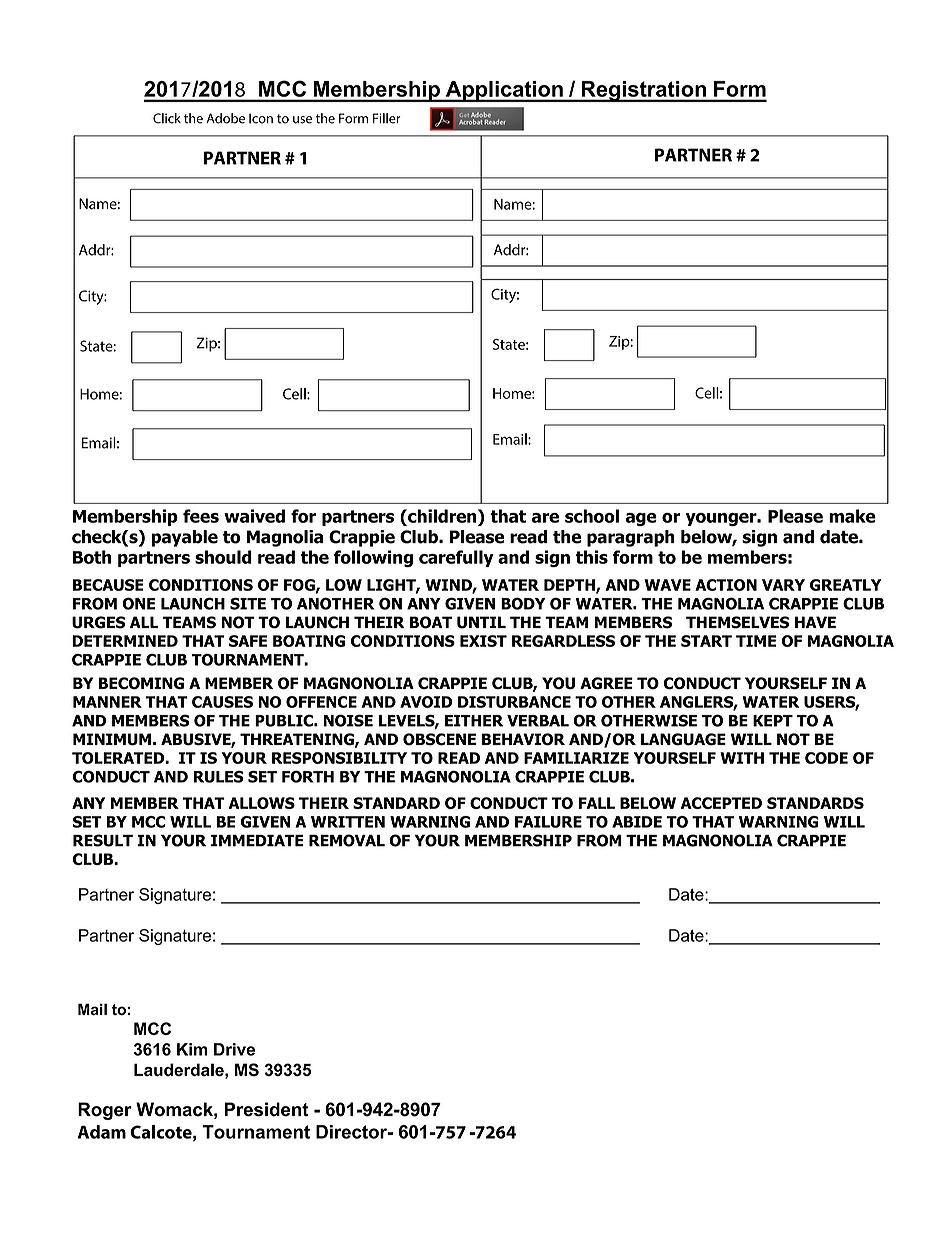 The height and width of the screenshot is (1233, 952). I want to click on BODY, so click(523, 603).
